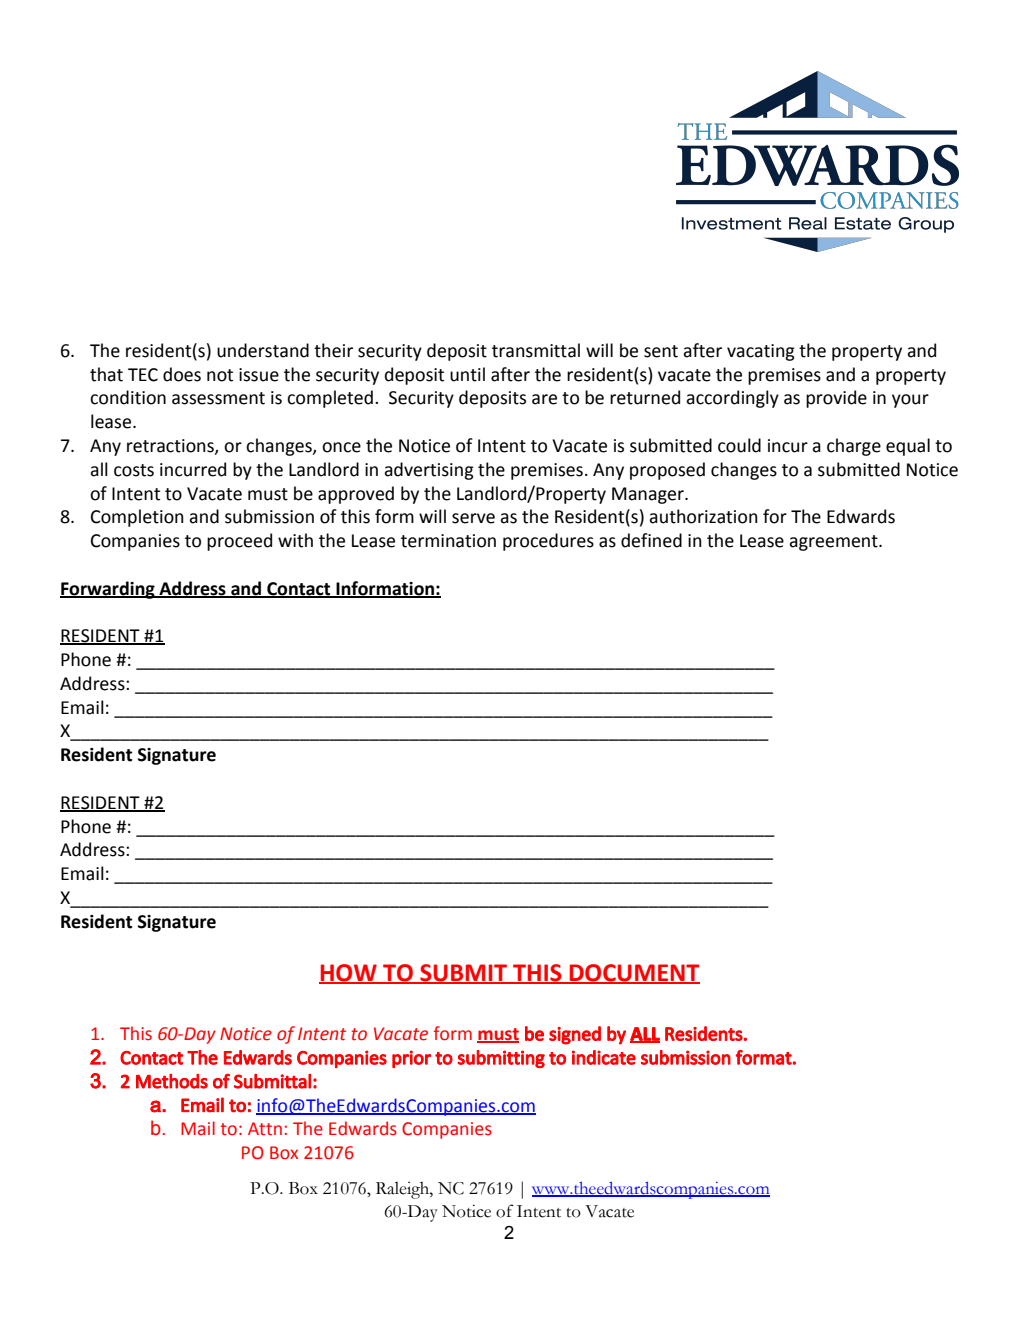 The height and width of the image is (1322, 1021). What do you see at coordinates (182, 374) in the image?
I see `does` at bounding box center [182, 374].
